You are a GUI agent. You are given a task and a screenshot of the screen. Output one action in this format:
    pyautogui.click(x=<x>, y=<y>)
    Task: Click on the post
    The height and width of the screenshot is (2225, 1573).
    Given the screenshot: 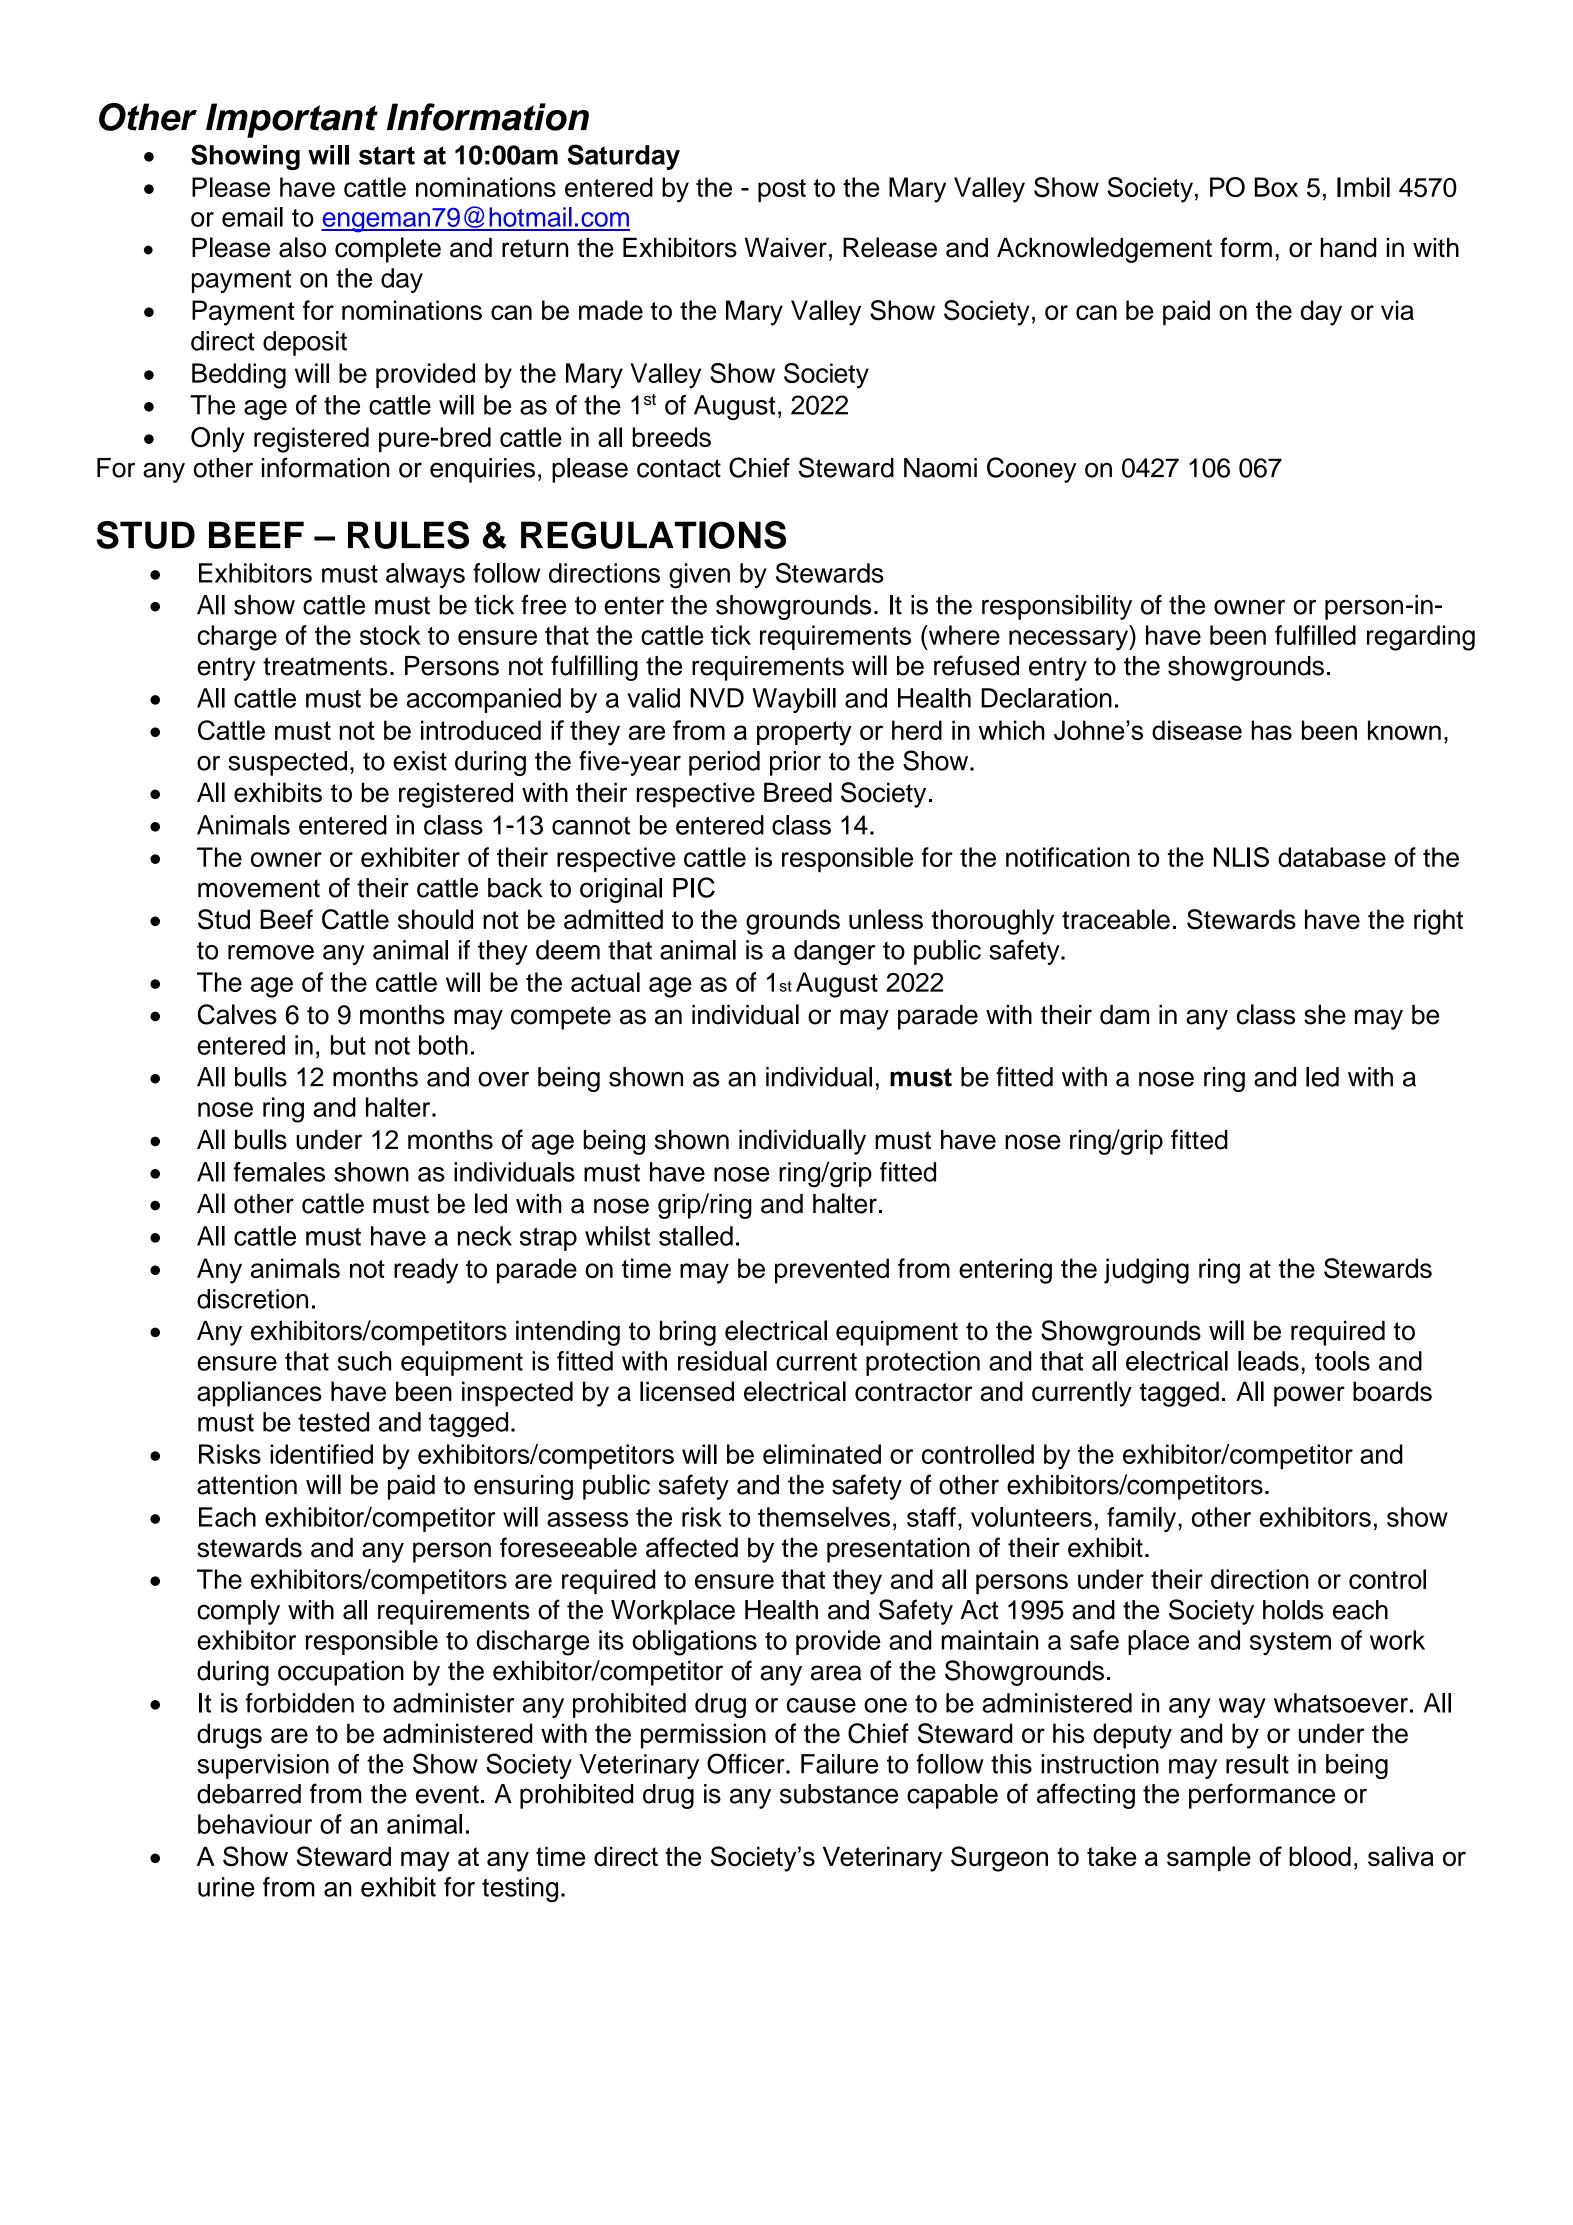 What is the action you would take?
    pyautogui.click(x=782, y=190)
